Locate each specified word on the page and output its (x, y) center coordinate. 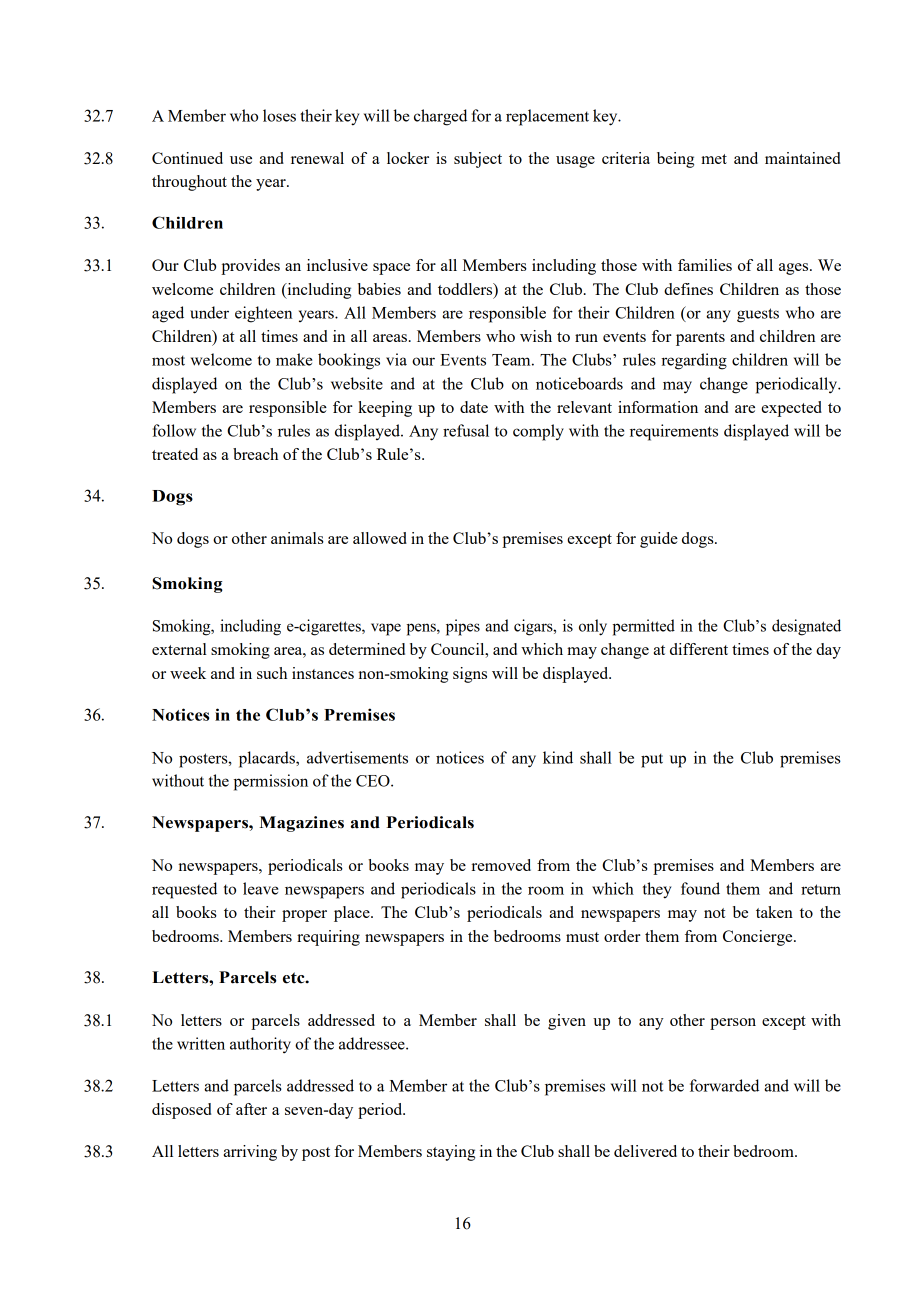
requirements (674, 432)
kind (558, 757)
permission (271, 782)
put (652, 760)
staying (451, 1153)
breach (255, 454)
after (251, 1109)
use (241, 160)
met (714, 159)
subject (478, 160)
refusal (466, 430)
